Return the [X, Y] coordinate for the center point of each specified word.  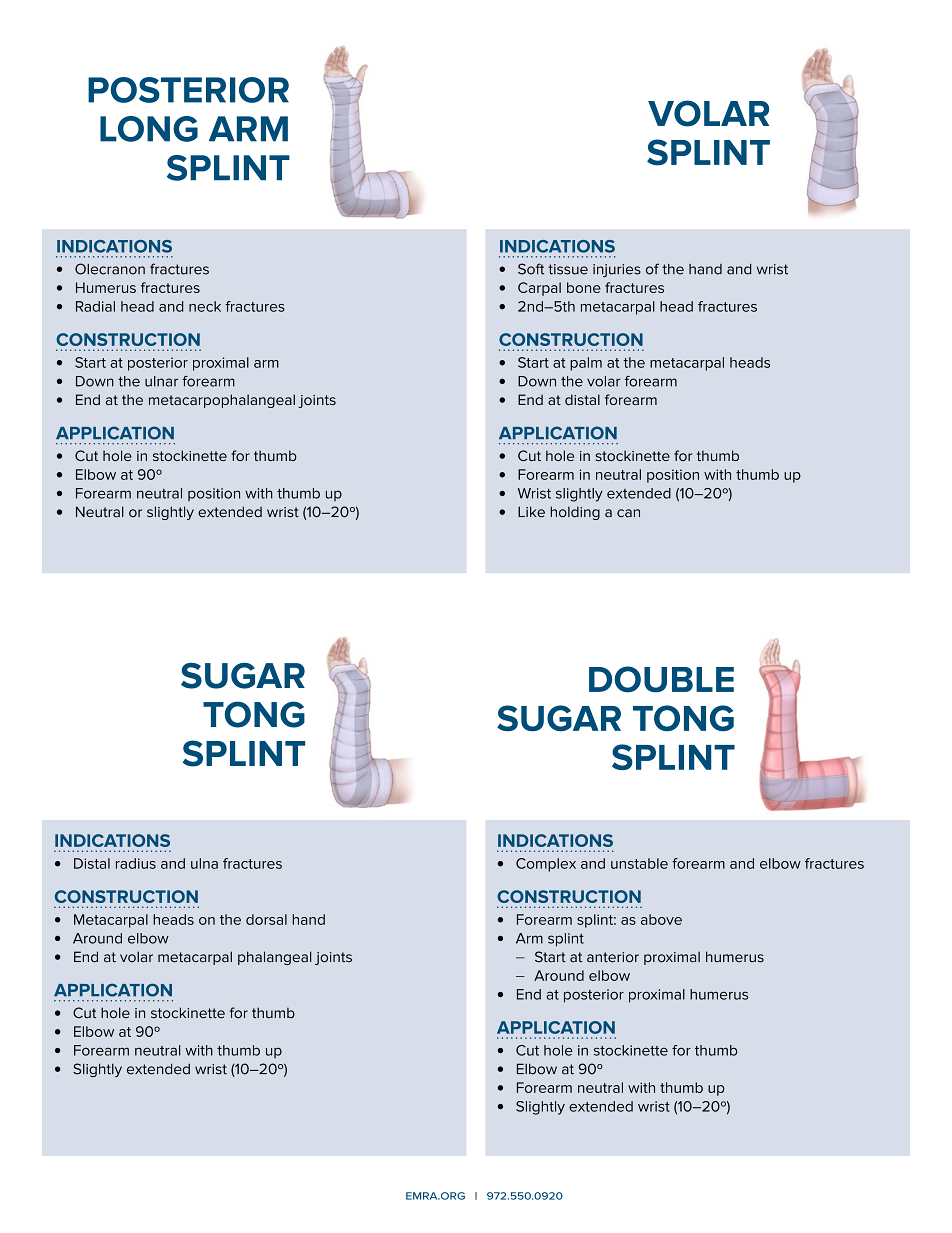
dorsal [266, 919]
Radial [95, 306]
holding [575, 513]
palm [586, 364]
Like [531, 512]
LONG [149, 129]
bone [584, 287]
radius [136, 863]
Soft [531, 269]
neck [205, 306]
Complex [546, 865]
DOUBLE [661, 679]
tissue [568, 269]
